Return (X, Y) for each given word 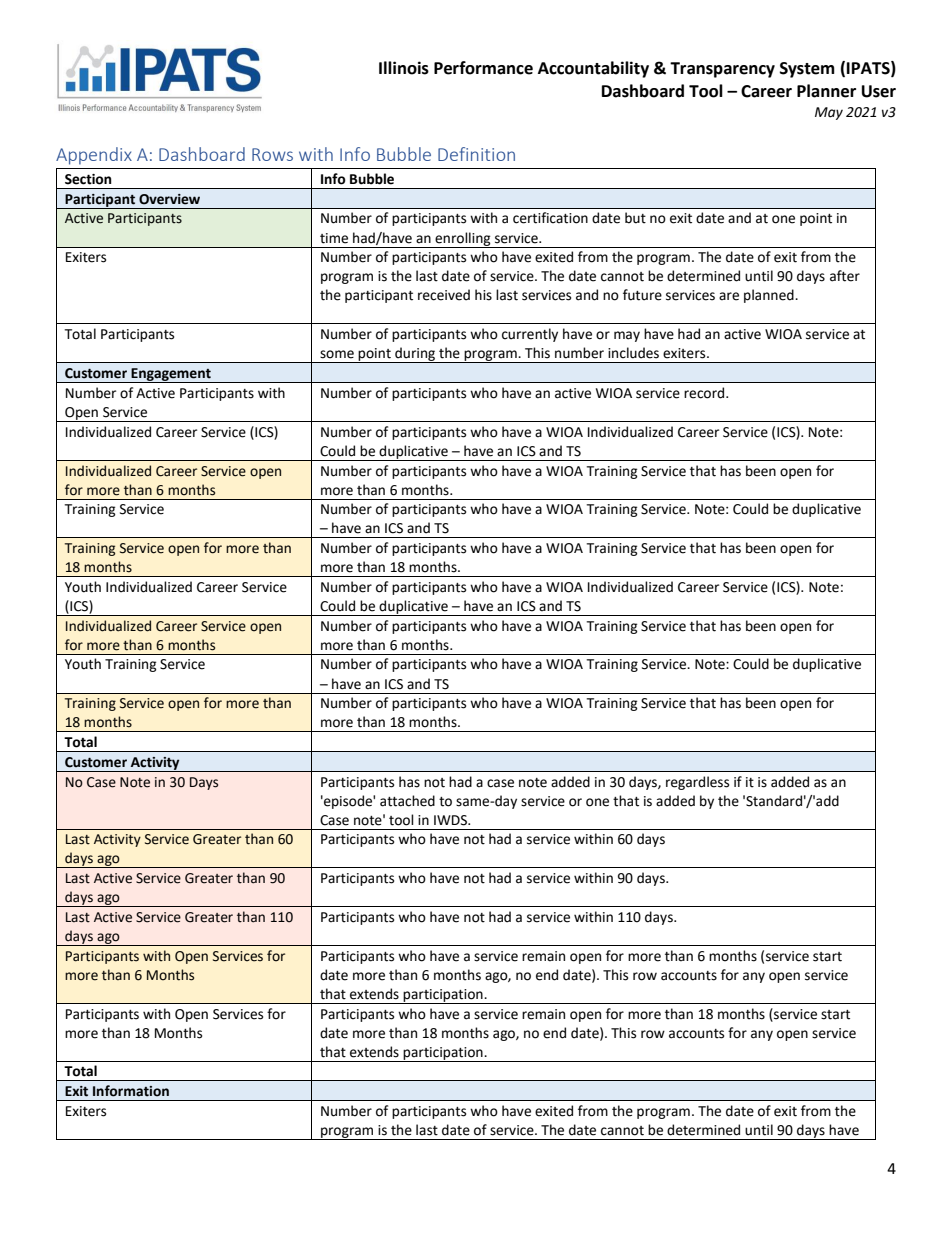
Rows (272, 154)
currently (530, 335)
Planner (826, 91)
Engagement (171, 375)
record (705, 393)
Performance (483, 68)
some (337, 354)
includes (633, 353)
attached (407, 801)
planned (770, 296)
